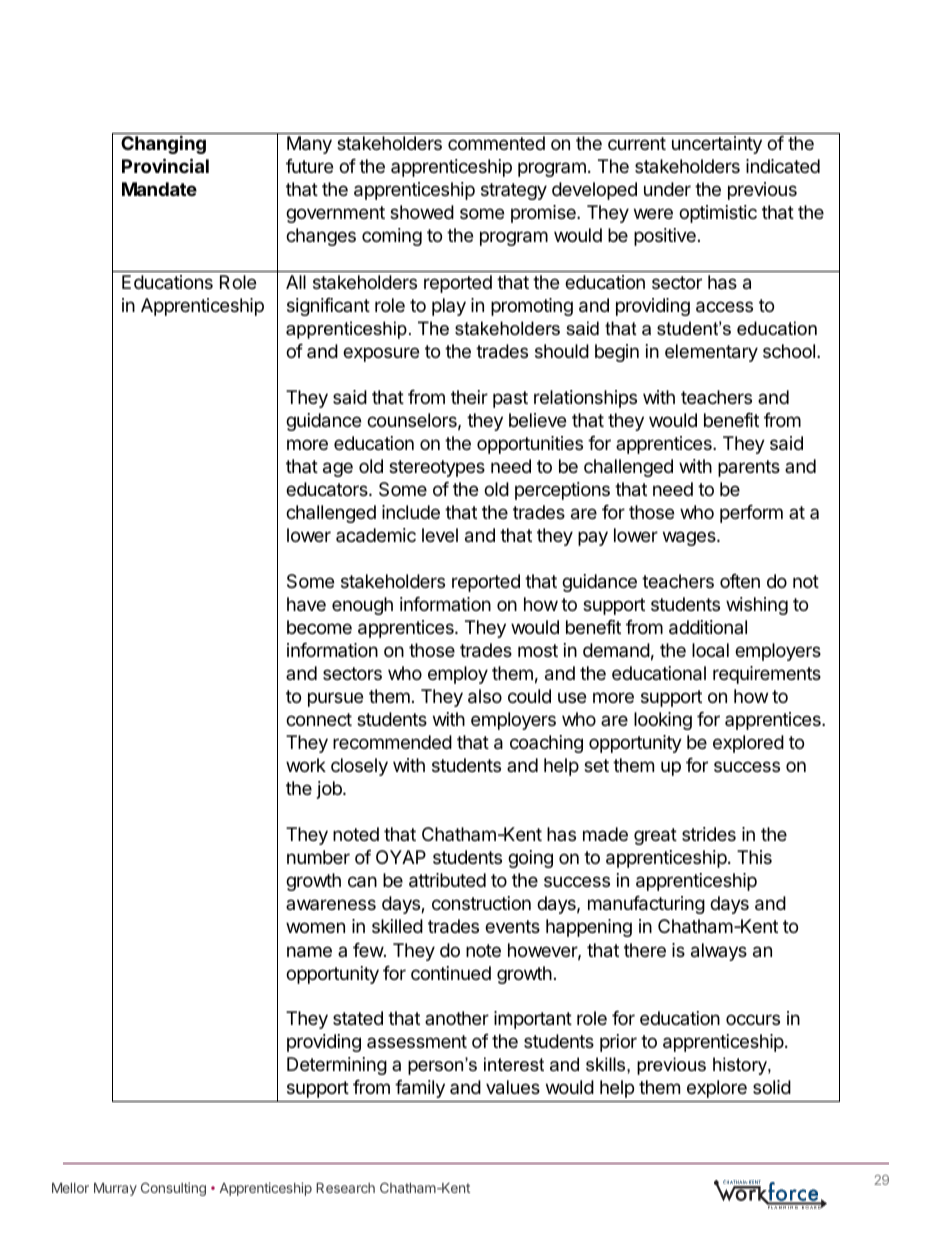 The width and height of the page is (952, 1233). Describe the element at coordinates (422, 212) in the page. I see `showed` at that location.
